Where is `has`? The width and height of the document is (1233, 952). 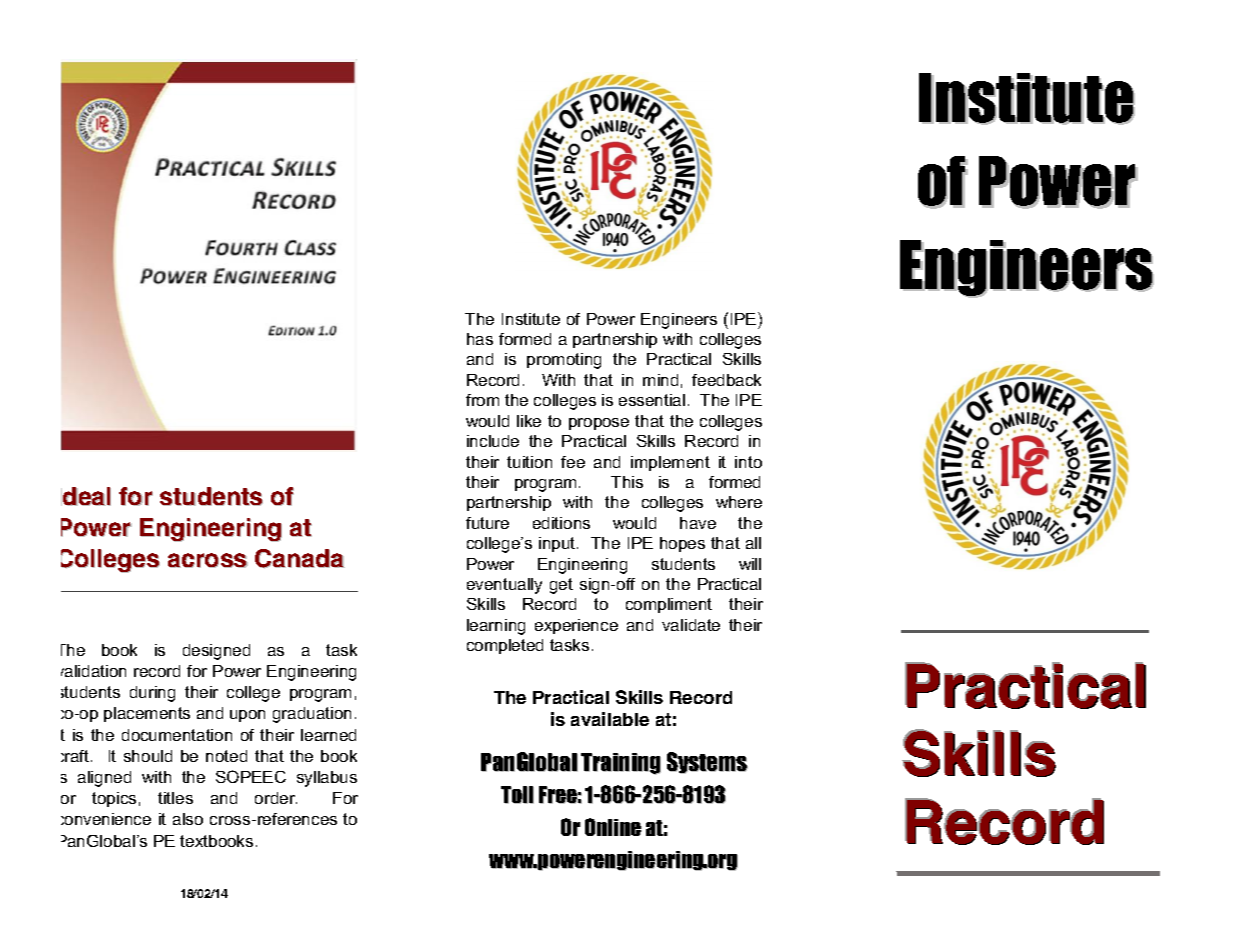 has is located at coordinates (480, 339).
